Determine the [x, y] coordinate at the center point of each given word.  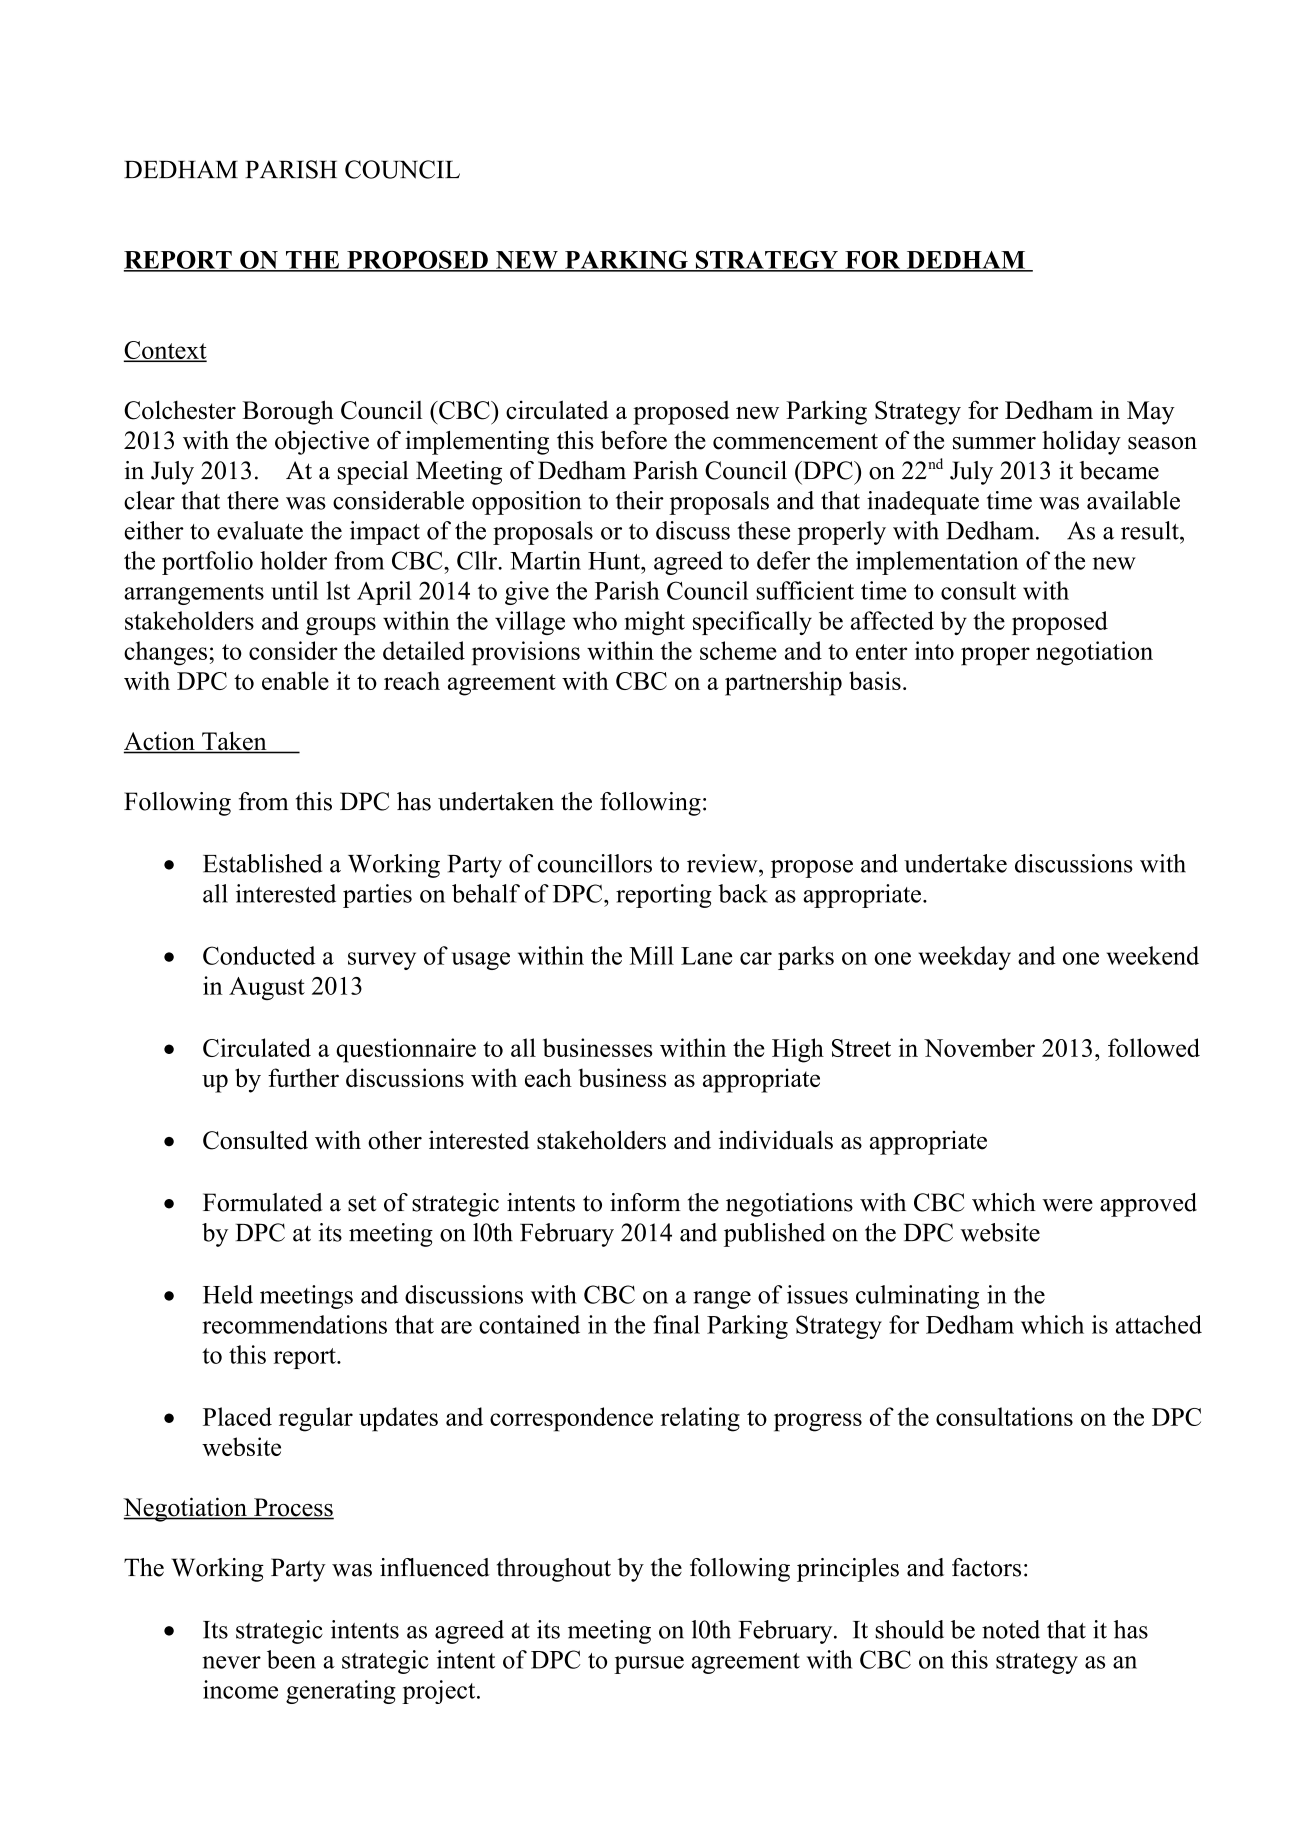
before [634, 440]
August [267, 988]
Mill [652, 955]
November [979, 1047]
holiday [1081, 443]
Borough [288, 412]
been [291, 1659]
